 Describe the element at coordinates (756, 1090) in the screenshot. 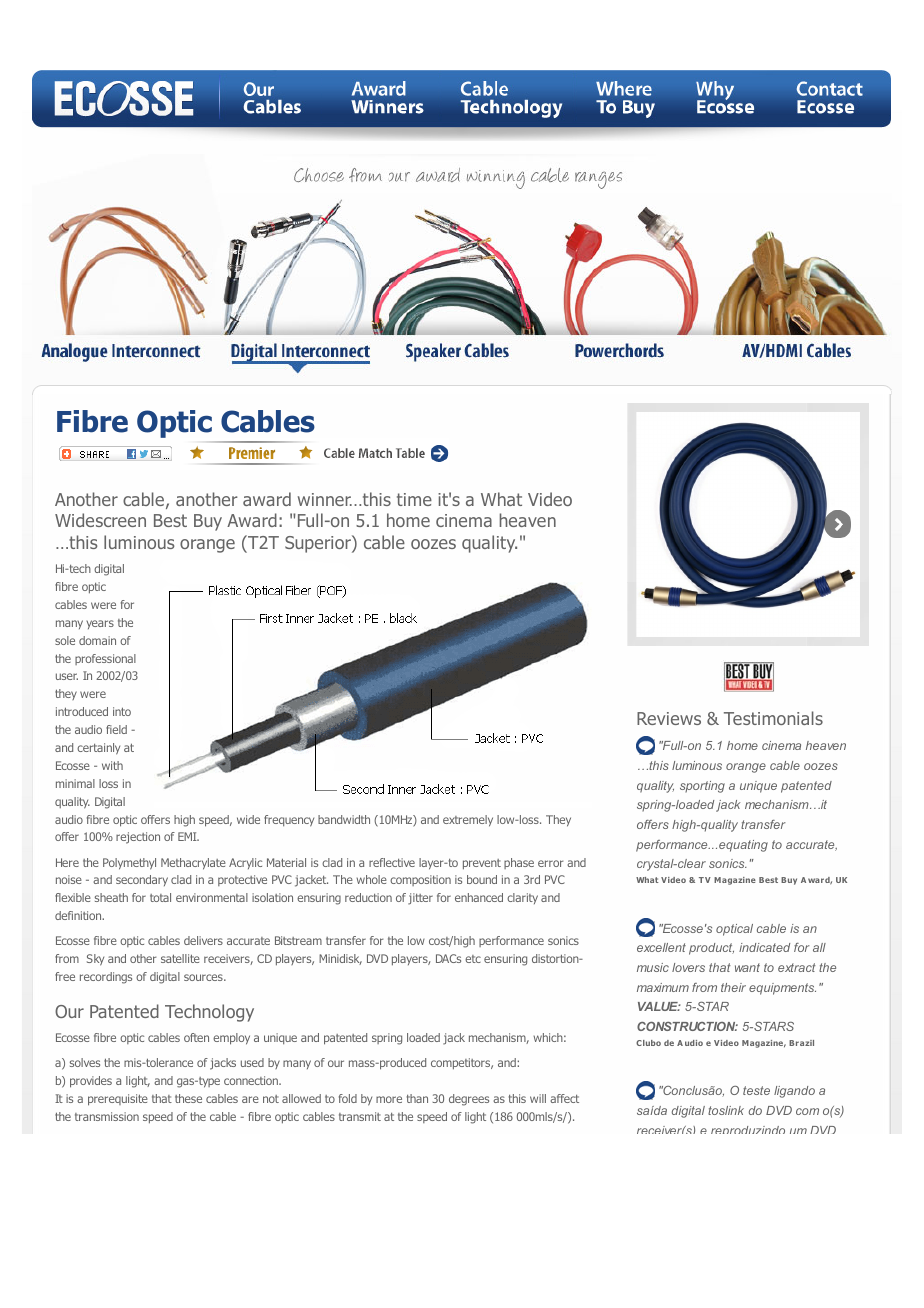

I see `teste` at that location.
